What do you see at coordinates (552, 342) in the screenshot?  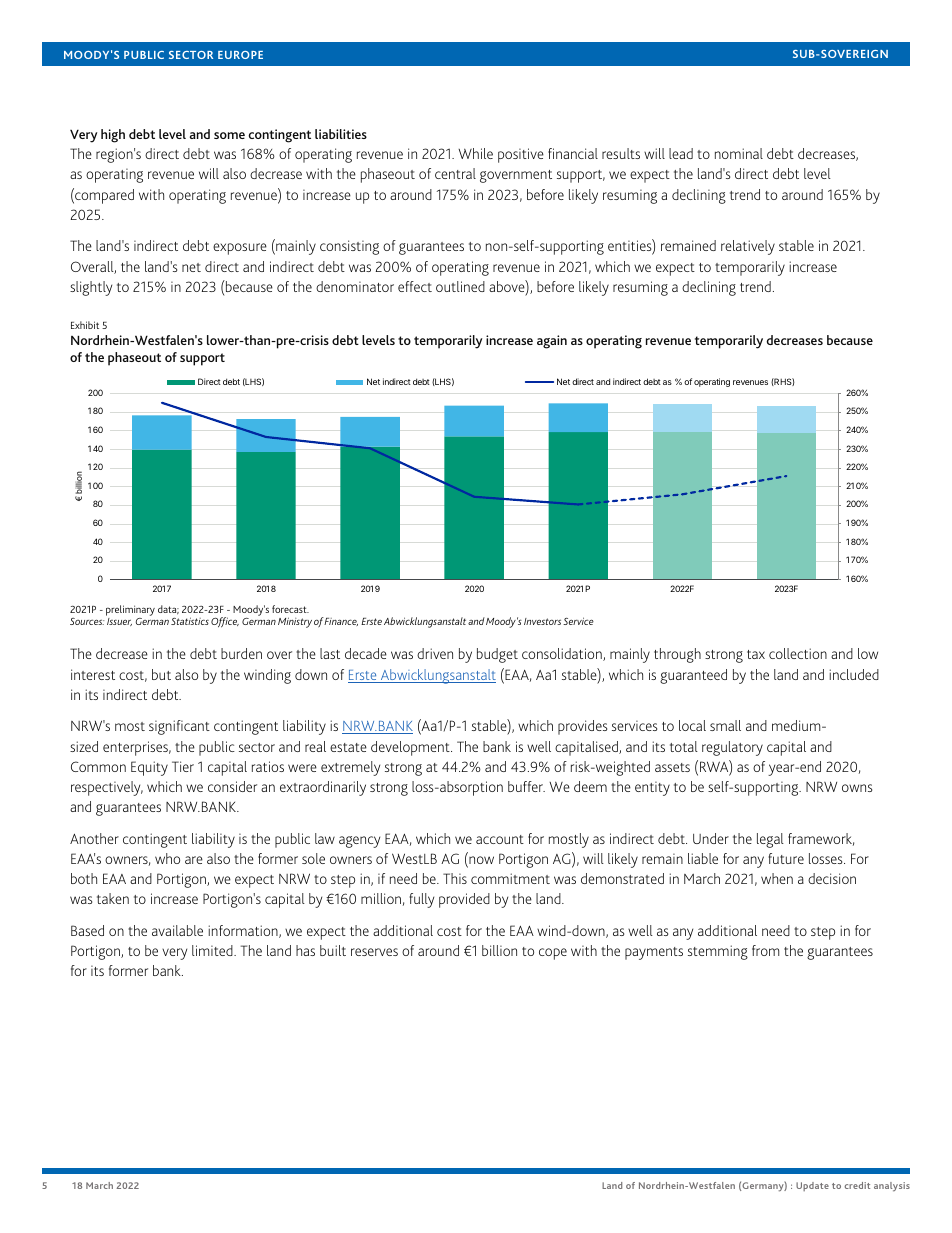 I see `again` at bounding box center [552, 342].
